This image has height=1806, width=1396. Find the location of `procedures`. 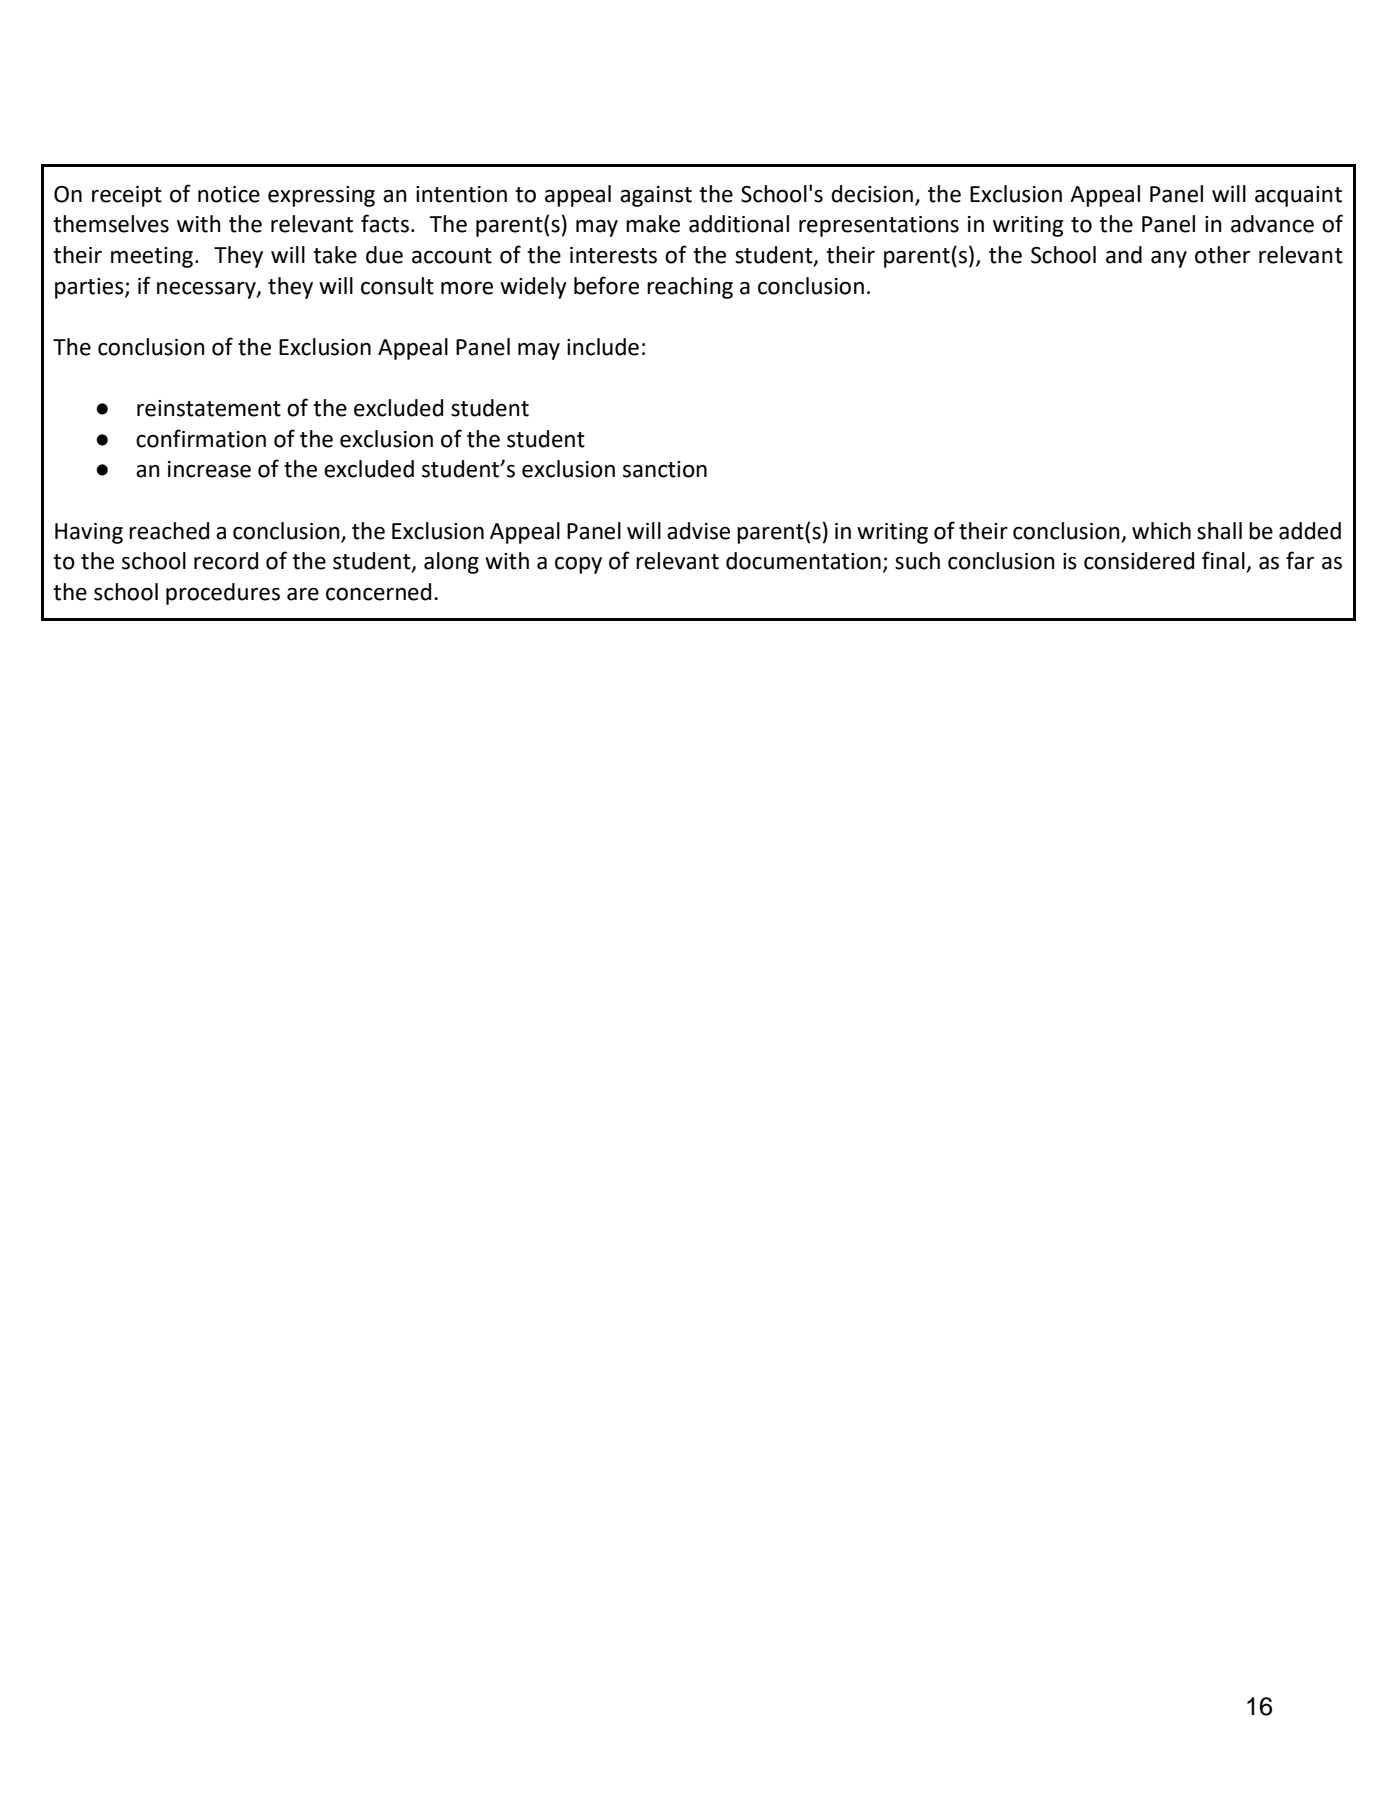

procedures is located at coordinates (223, 594).
